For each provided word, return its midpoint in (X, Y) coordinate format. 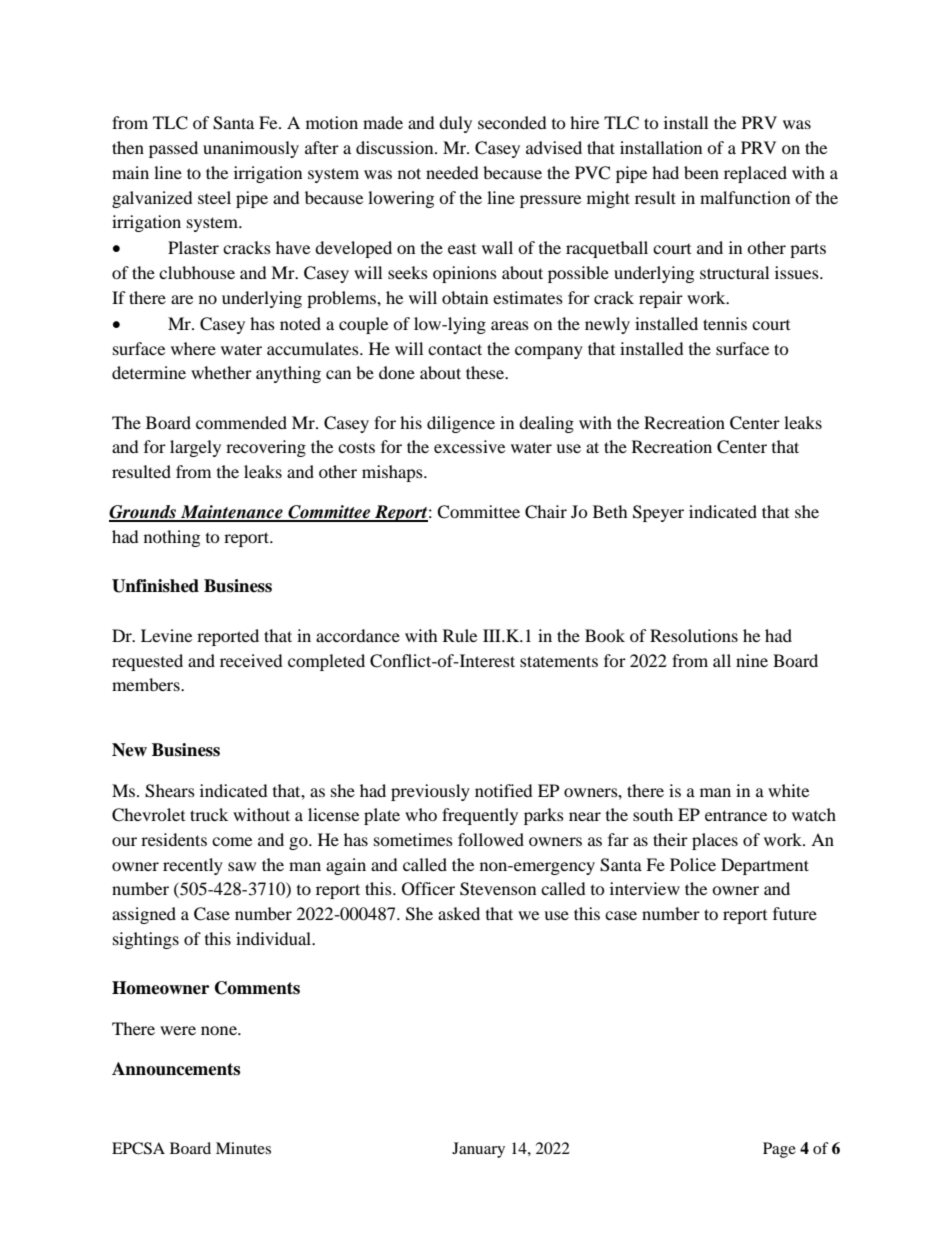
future (795, 913)
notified (504, 790)
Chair (546, 512)
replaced (755, 174)
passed (173, 149)
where (193, 348)
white (788, 790)
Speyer (658, 513)
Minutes (243, 1148)
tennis (725, 323)
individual (275, 938)
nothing (172, 538)
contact (455, 349)
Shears (170, 791)
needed (452, 172)
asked (459, 913)
